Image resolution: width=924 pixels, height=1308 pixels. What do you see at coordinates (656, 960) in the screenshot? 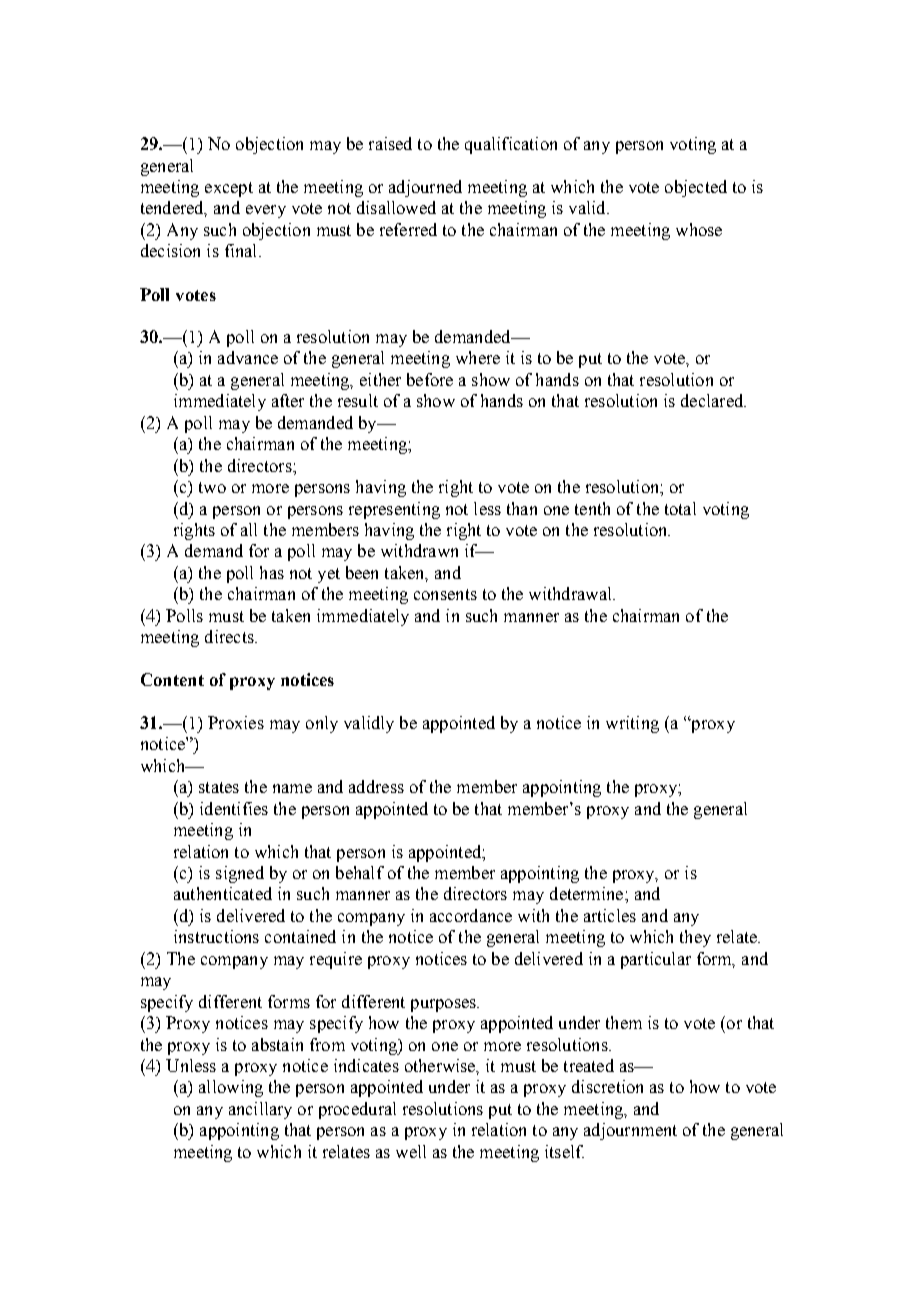
I see `particular` at bounding box center [656, 960].
